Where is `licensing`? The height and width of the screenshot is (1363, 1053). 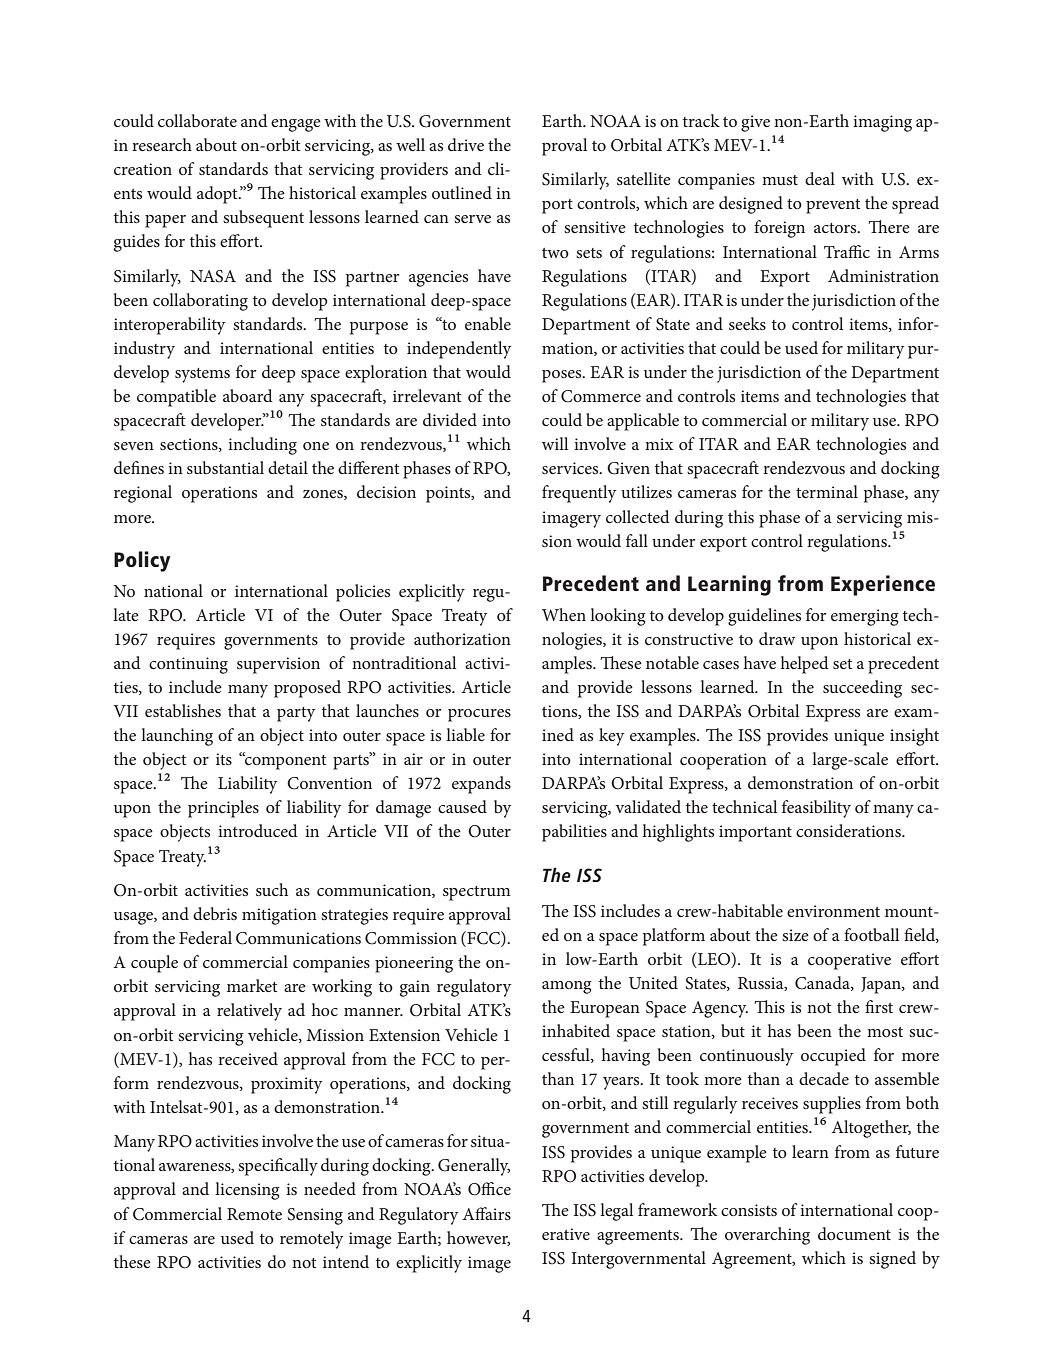
licensing is located at coordinates (247, 1191).
